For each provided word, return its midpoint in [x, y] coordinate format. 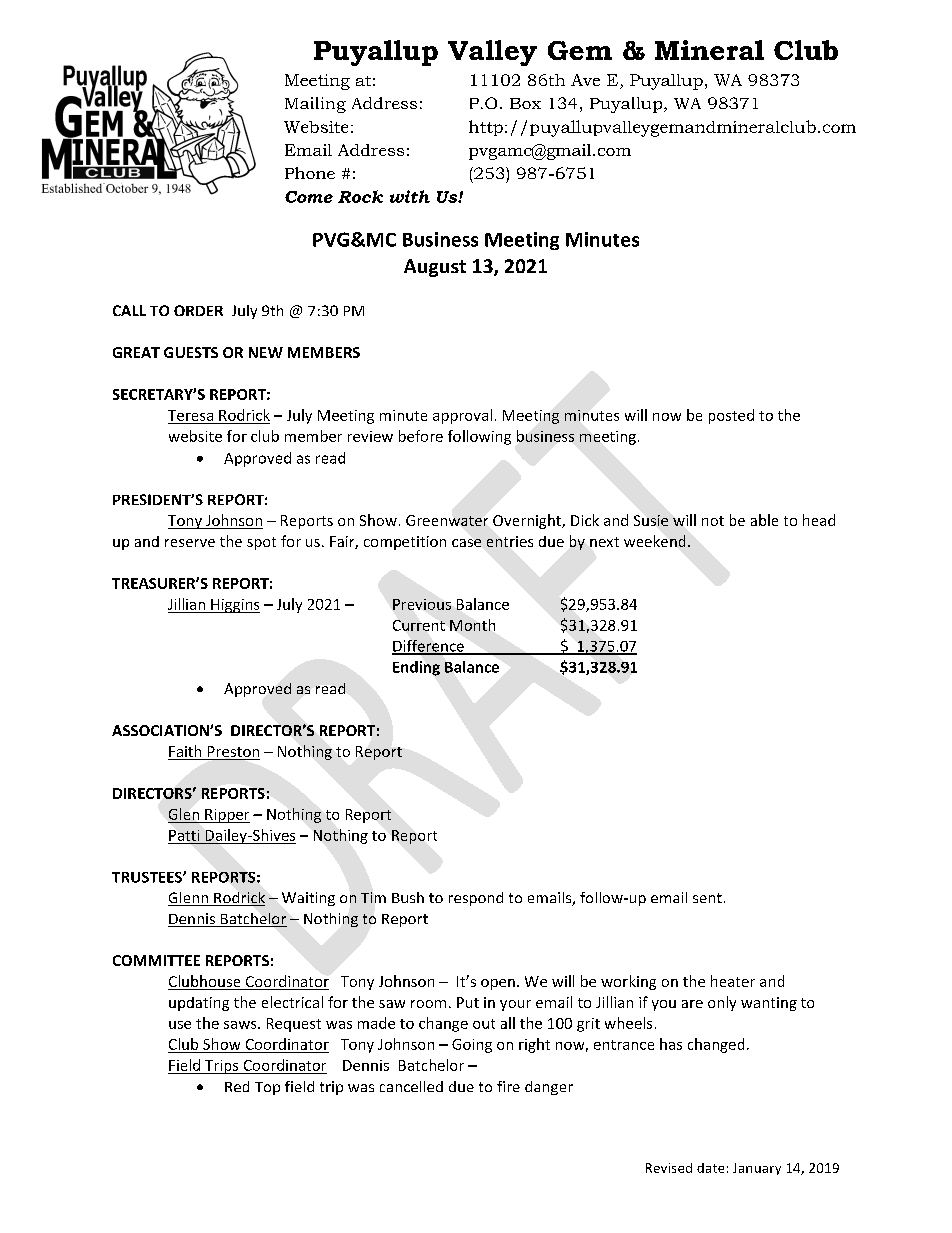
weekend [654, 541]
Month [472, 625]
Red [237, 1086]
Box [525, 103]
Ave [585, 80]
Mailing [315, 105]
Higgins [234, 606]
